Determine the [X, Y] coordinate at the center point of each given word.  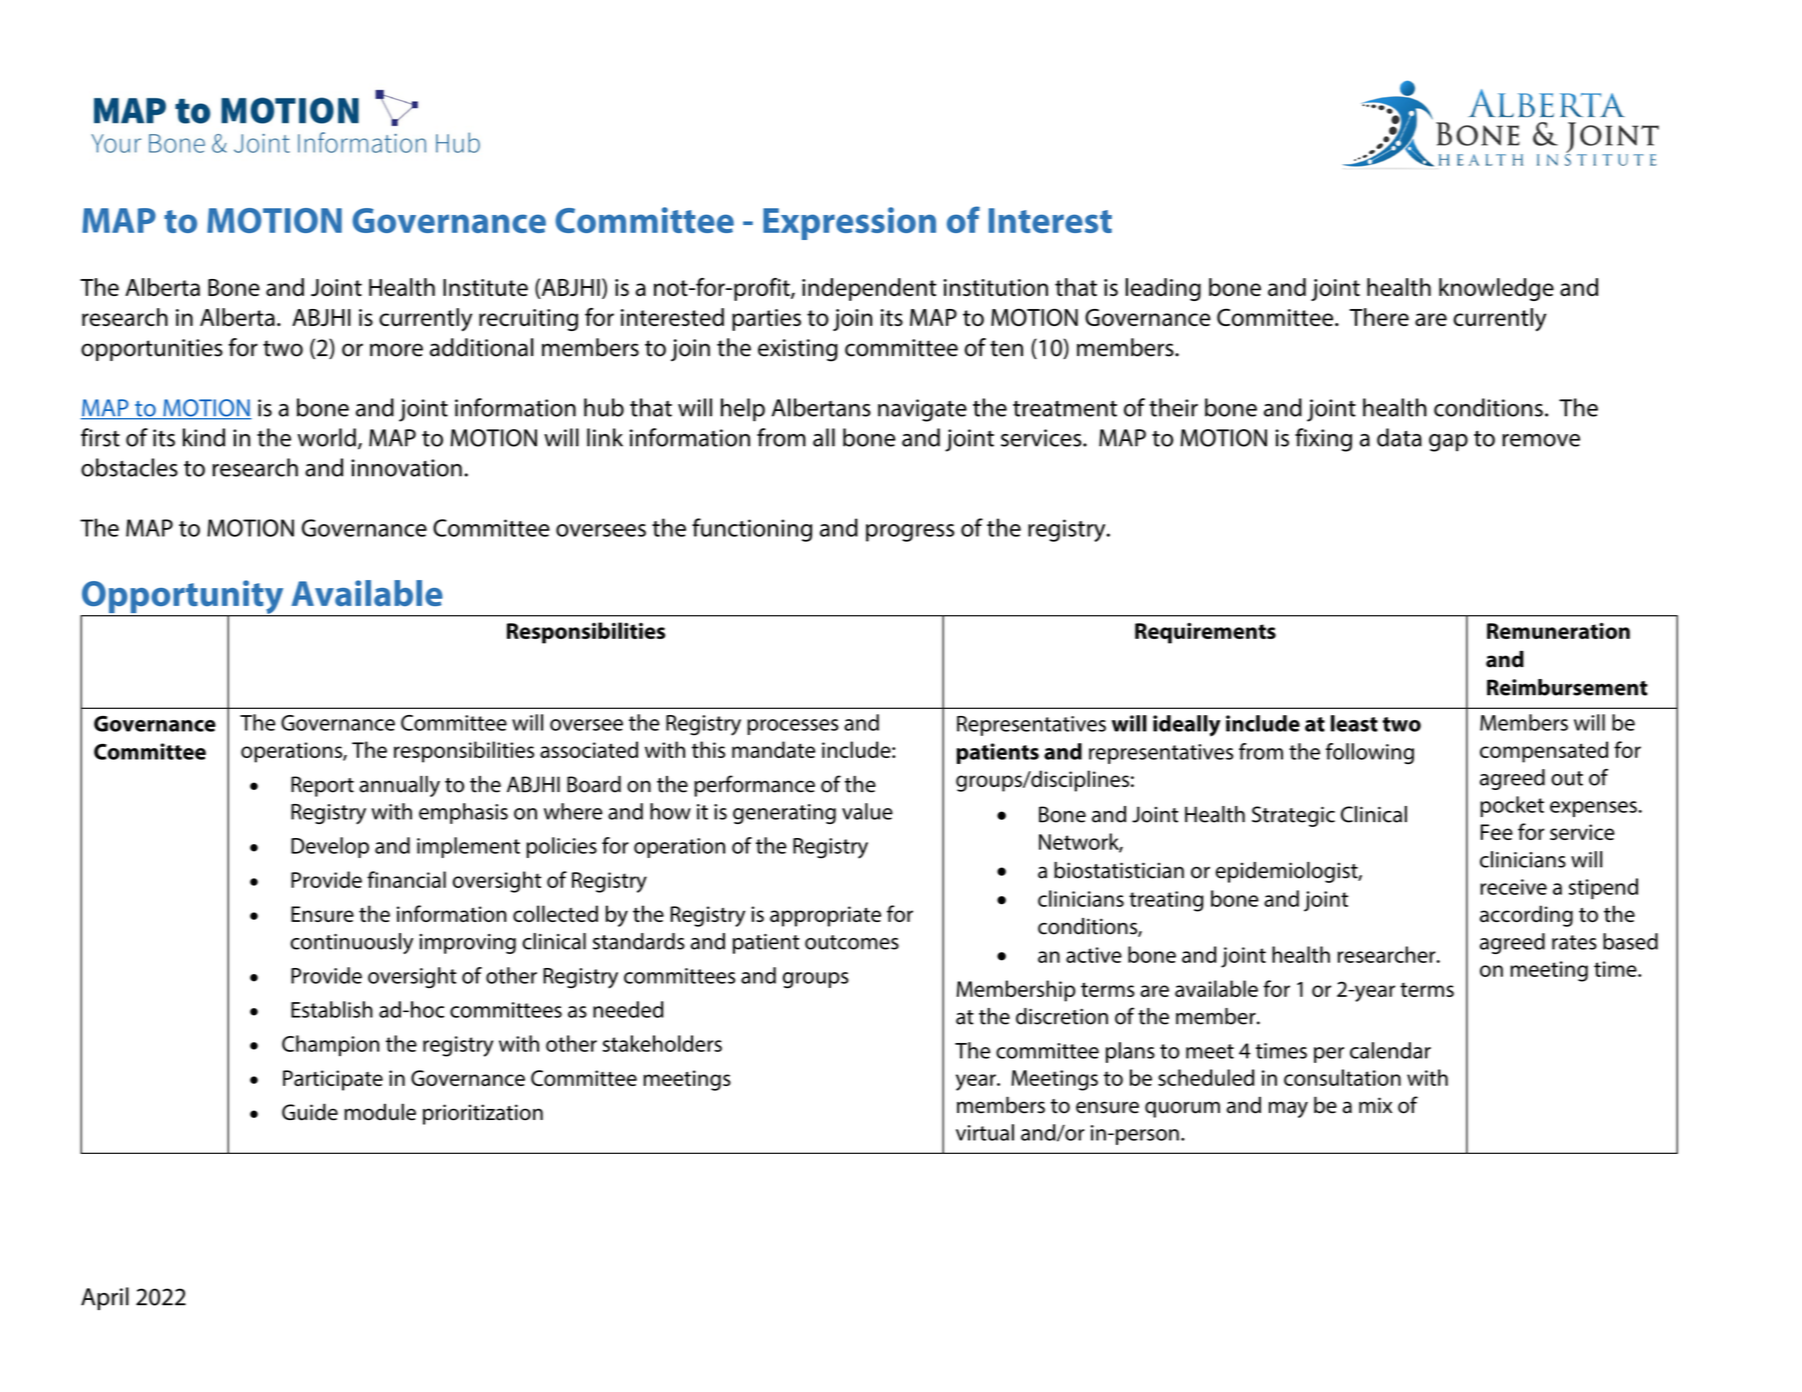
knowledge [1496, 289]
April [105, 1298]
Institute [485, 287]
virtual [985, 1132]
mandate [773, 749]
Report [322, 786]
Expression [849, 223]
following [1370, 754]
